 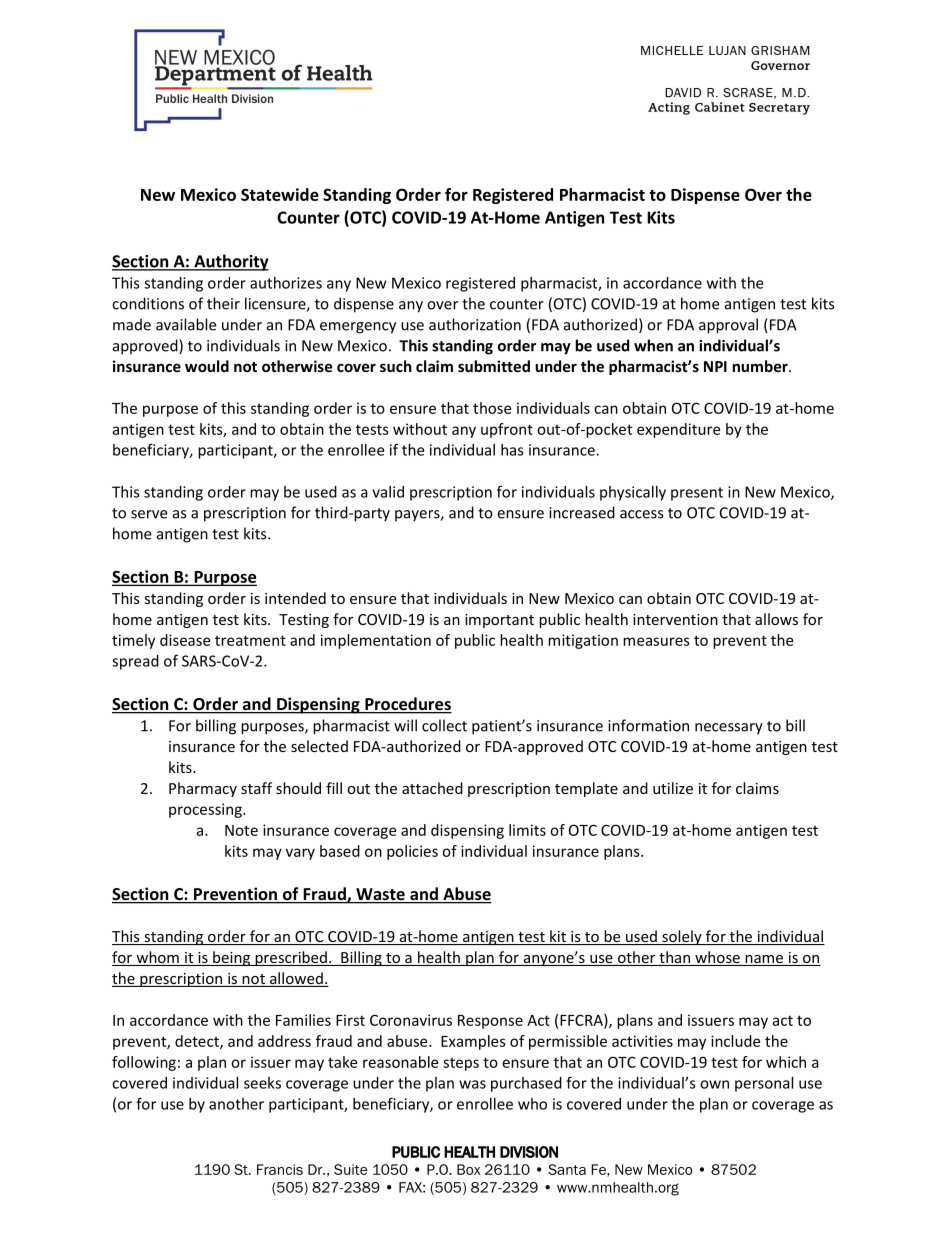 What do you see at coordinates (475, 324) in the screenshot?
I see `authorization` at bounding box center [475, 324].
